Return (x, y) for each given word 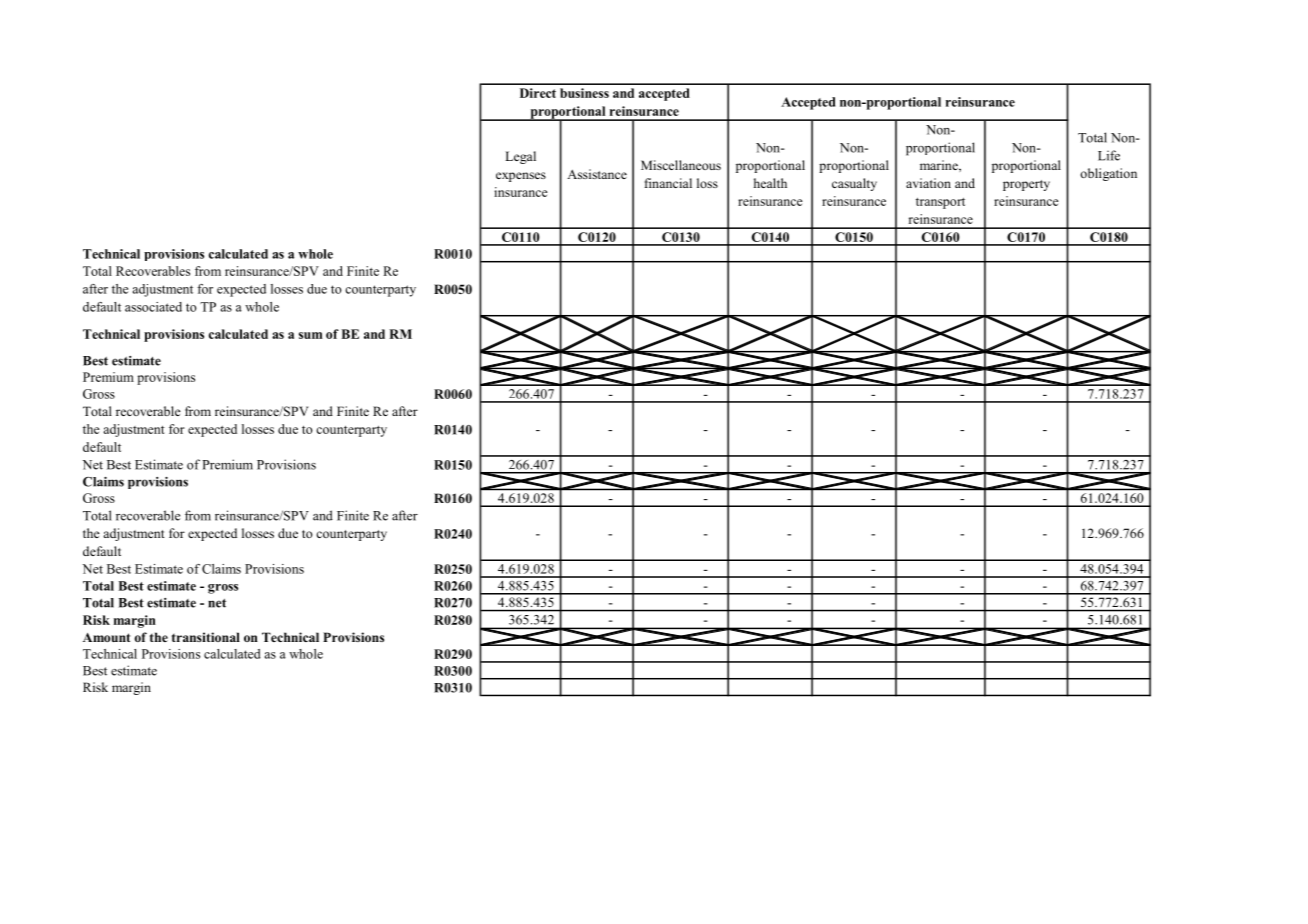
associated (153, 307)
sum (310, 335)
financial (668, 183)
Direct (538, 93)
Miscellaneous (681, 165)
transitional (206, 637)
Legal (520, 157)
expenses (521, 177)
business (584, 93)
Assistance (597, 174)
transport (940, 203)
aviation (928, 183)
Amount (107, 637)
